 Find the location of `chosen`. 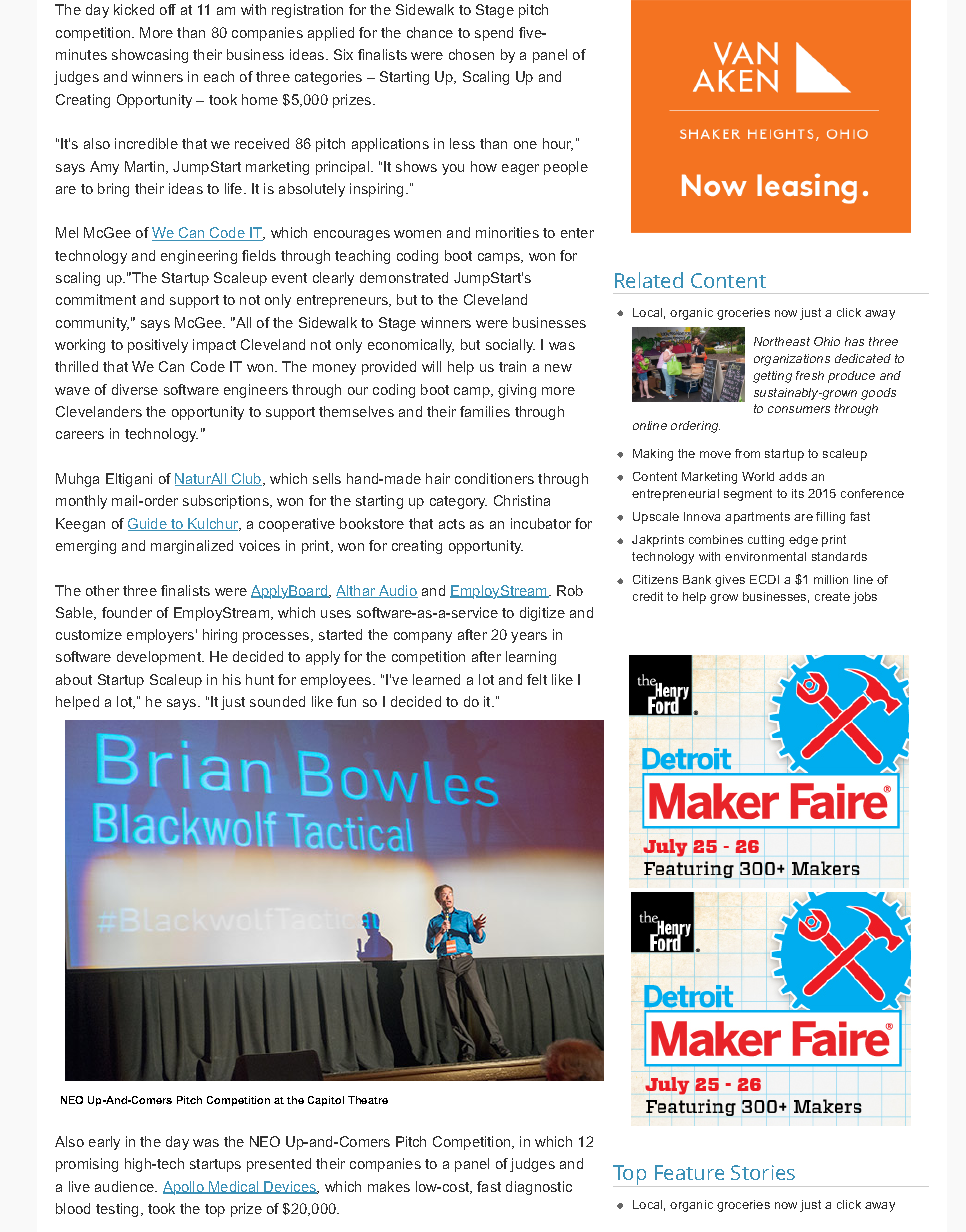

chosen is located at coordinates (471, 54).
